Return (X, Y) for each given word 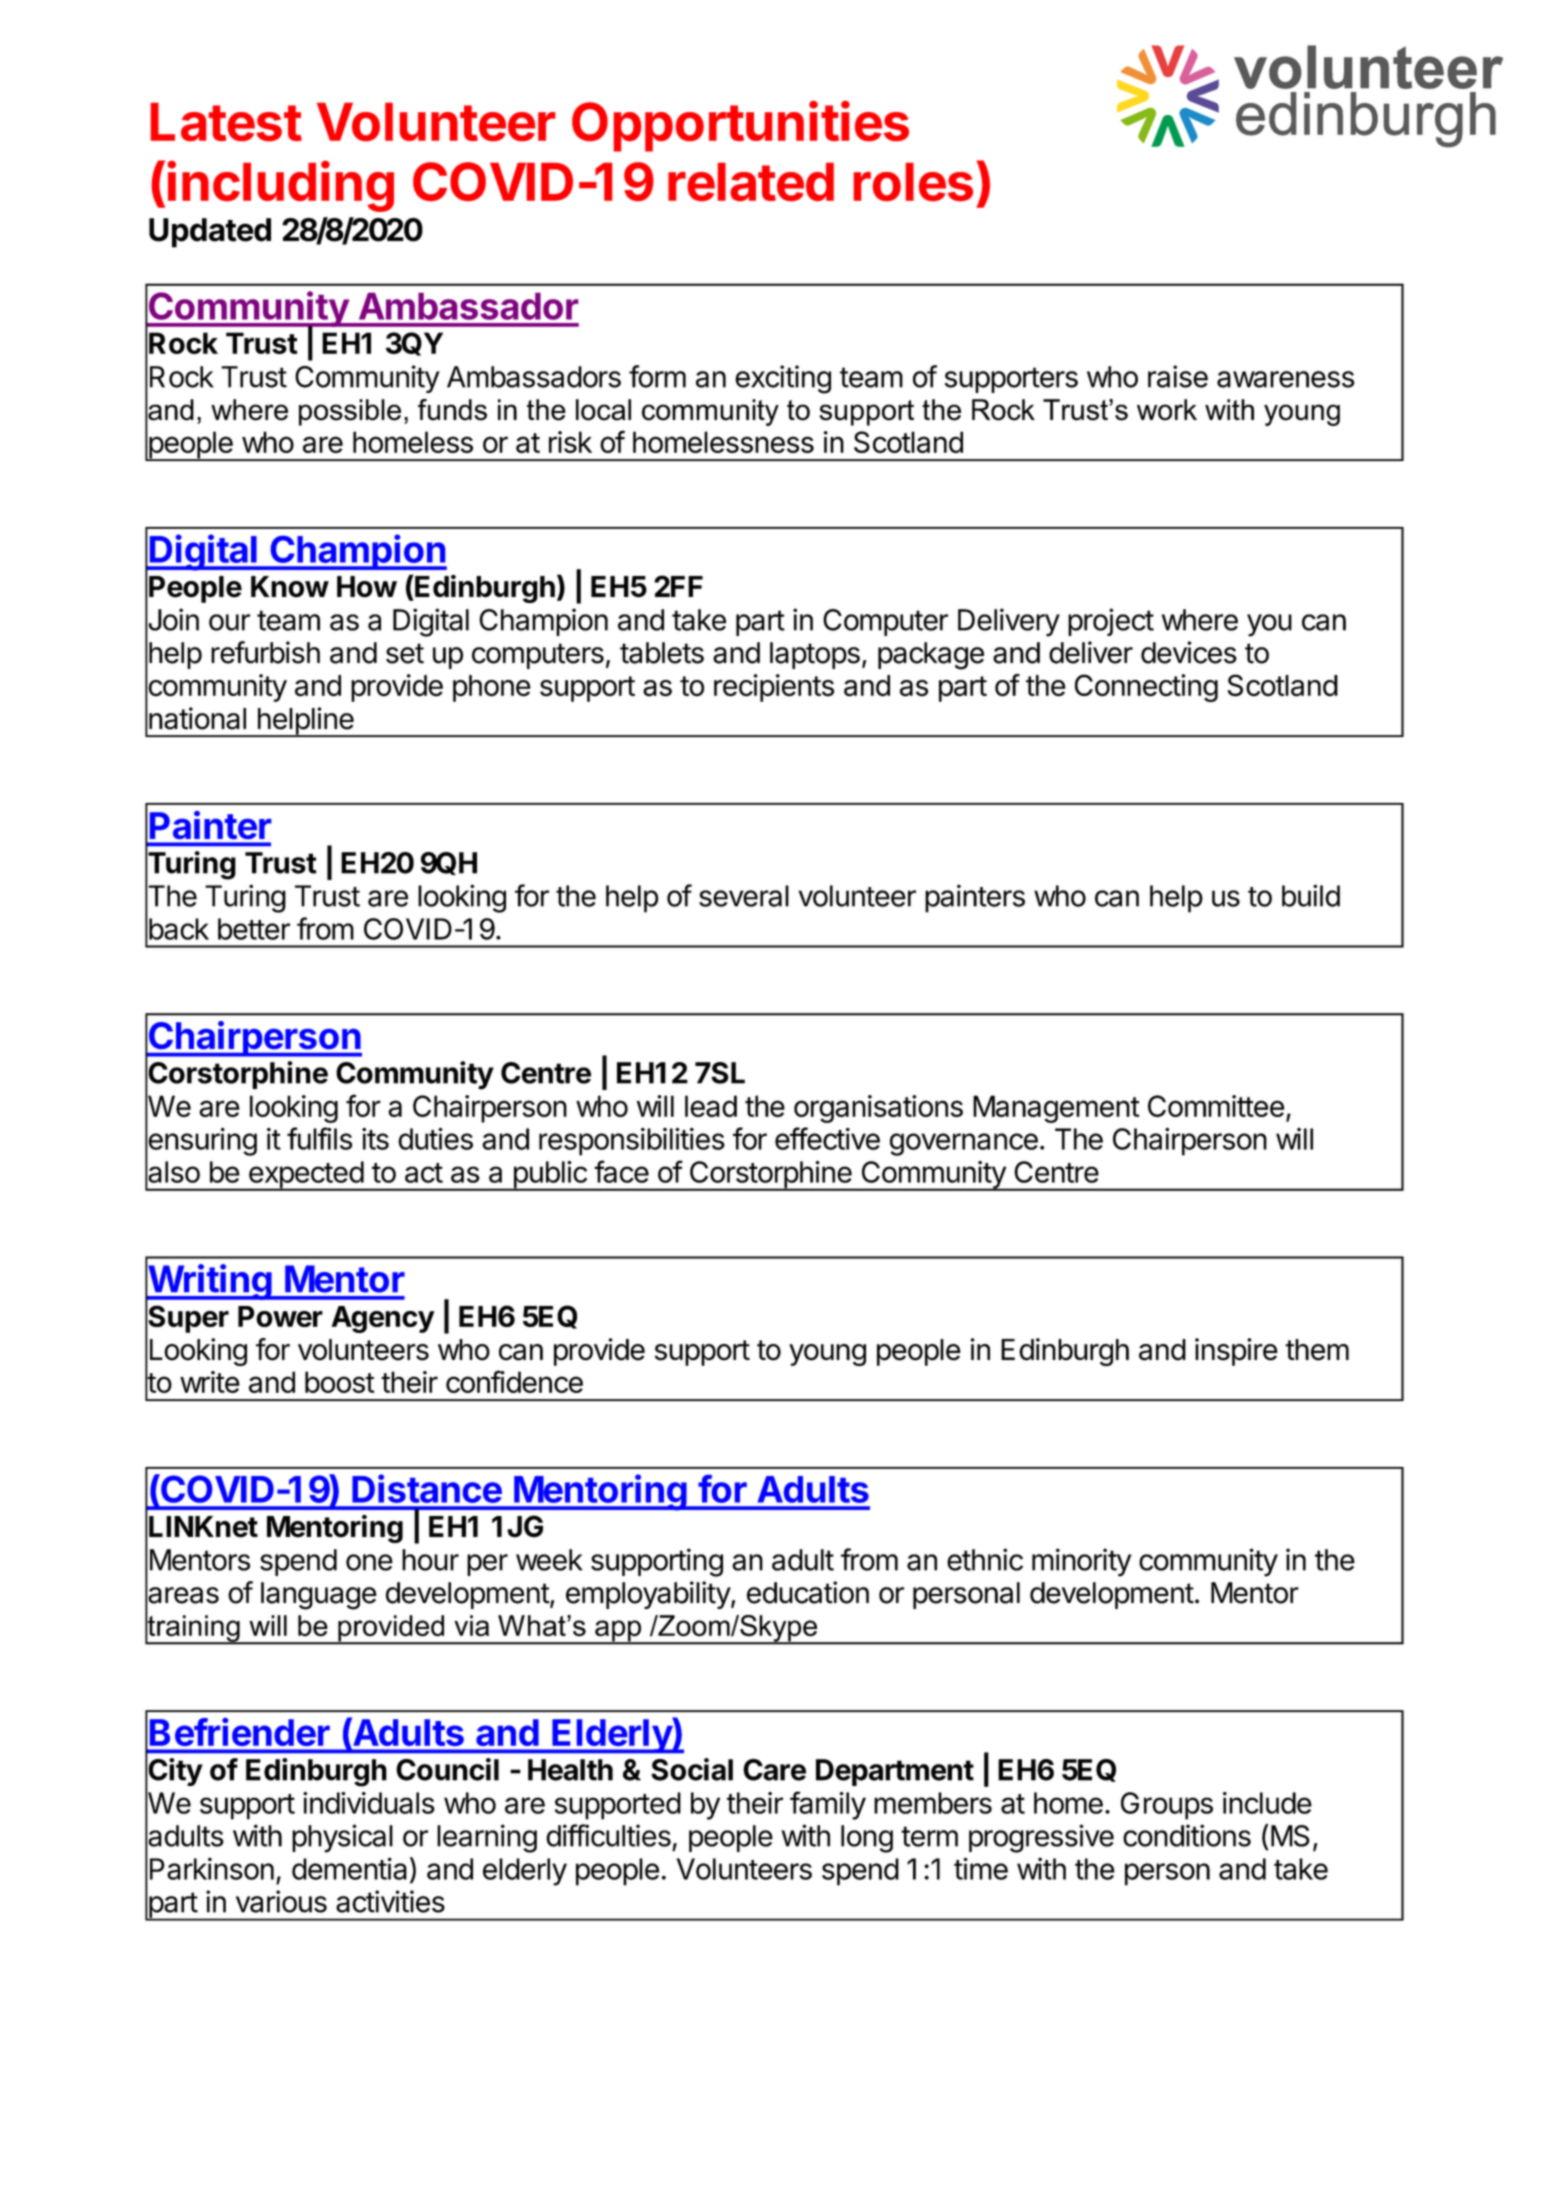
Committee (1216, 1106)
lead (711, 1106)
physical (342, 1838)
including (281, 186)
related (751, 182)
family (828, 1805)
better (254, 929)
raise (1178, 376)
